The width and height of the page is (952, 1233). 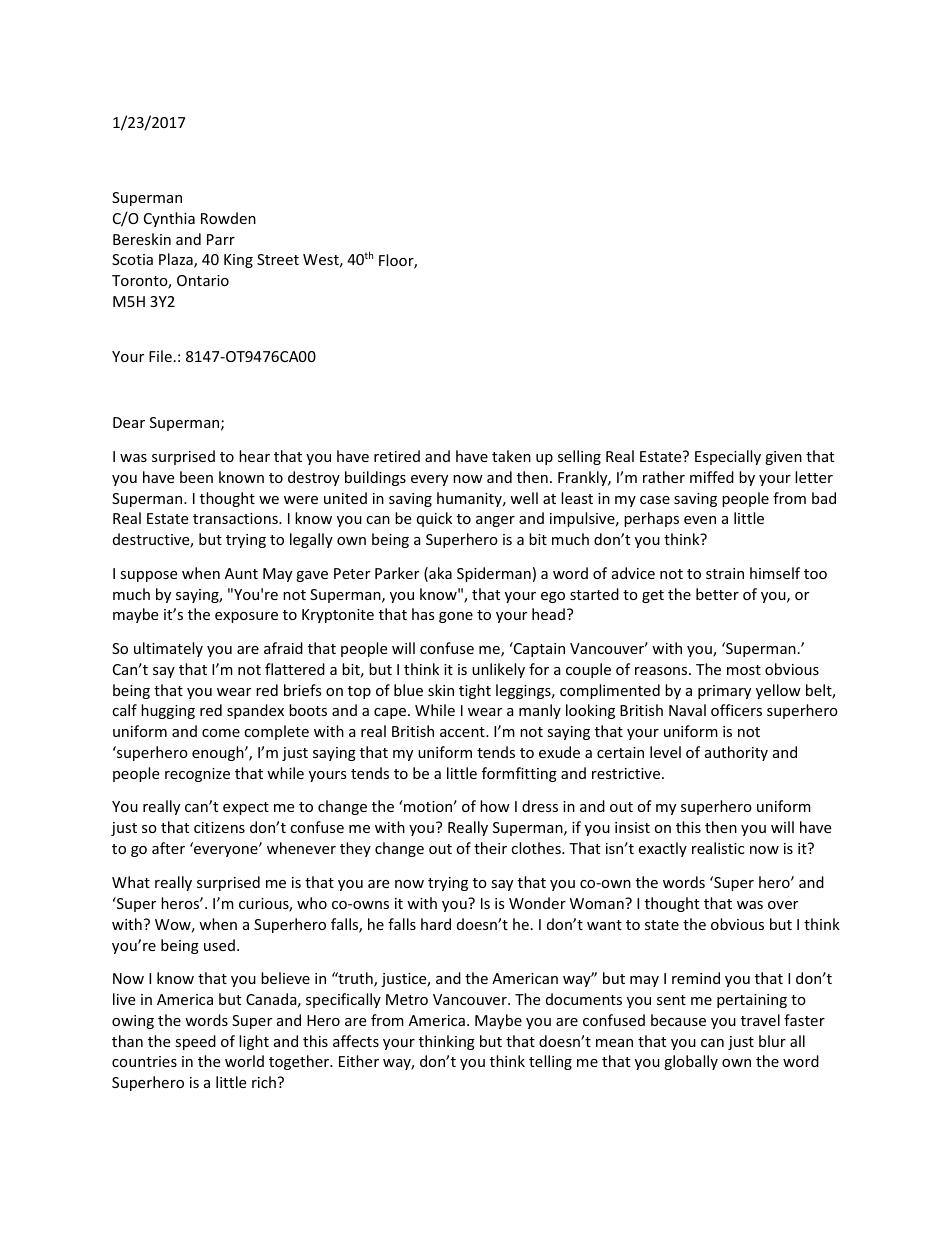 I want to click on Especially, so click(x=728, y=457).
